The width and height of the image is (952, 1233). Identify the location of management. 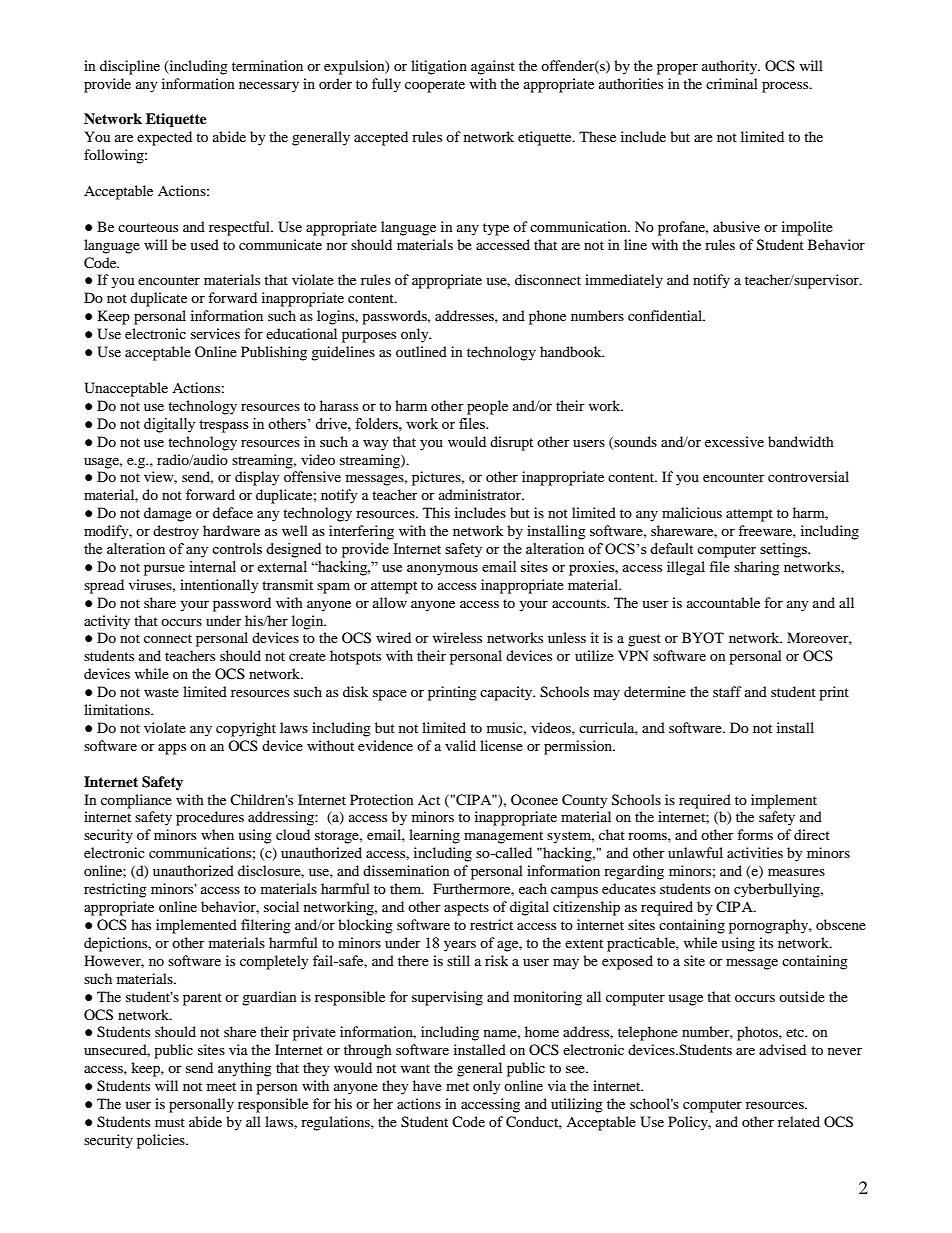
(503, 837).
